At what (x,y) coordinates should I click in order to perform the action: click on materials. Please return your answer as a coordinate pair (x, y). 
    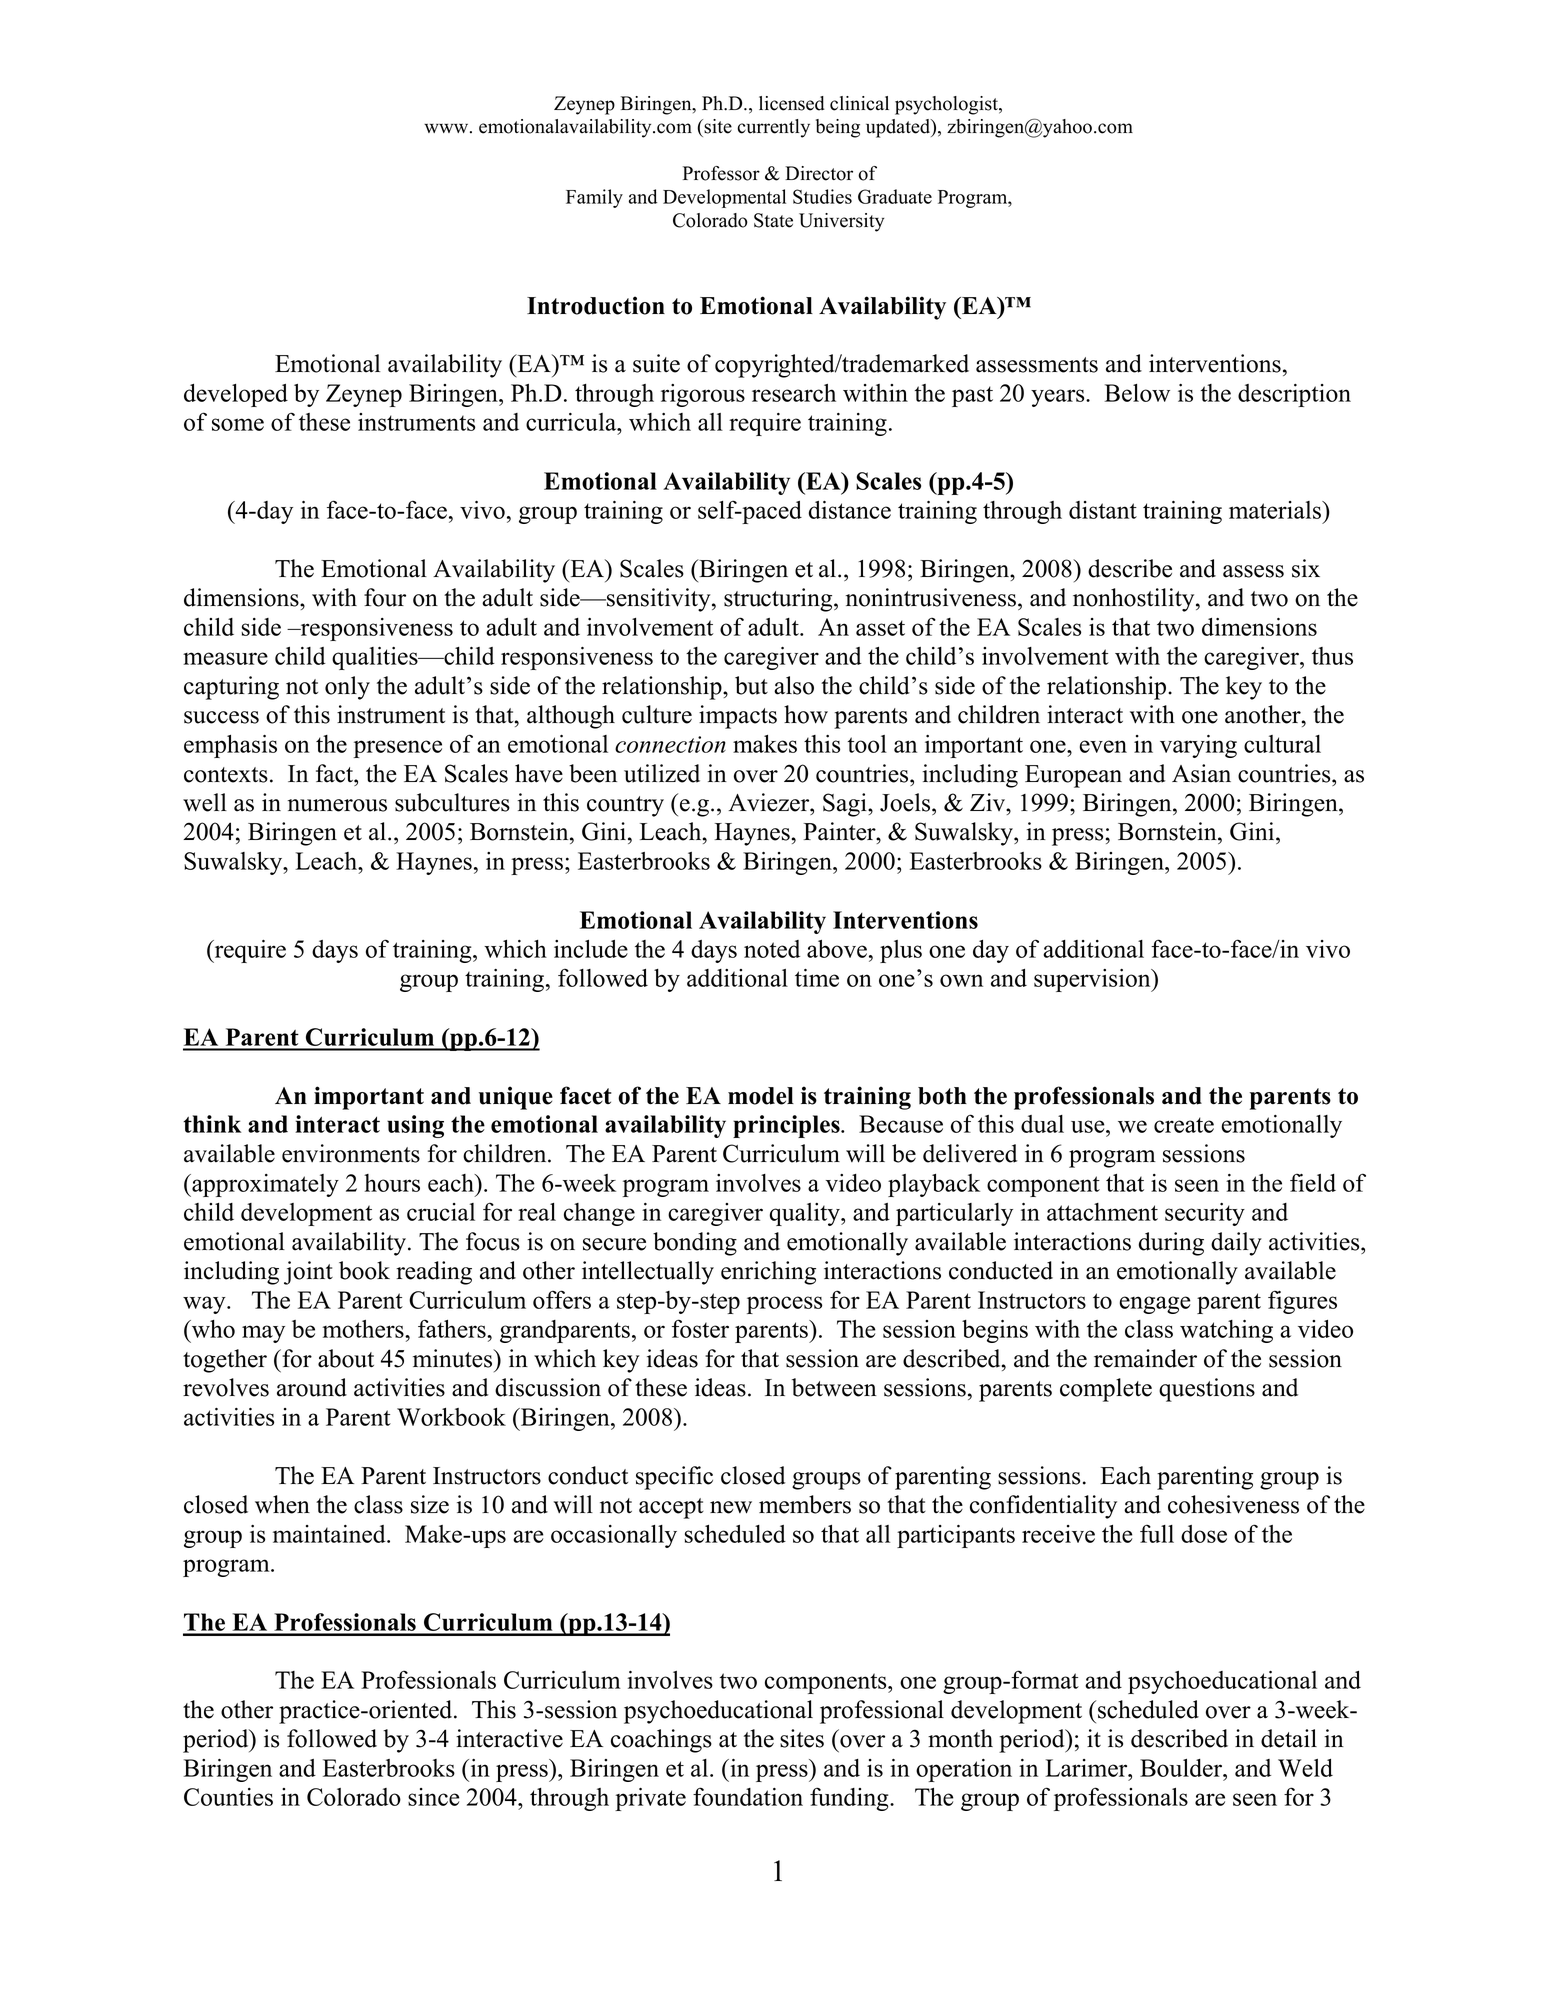
    Looking at the image, I should click on (1276, 510).
